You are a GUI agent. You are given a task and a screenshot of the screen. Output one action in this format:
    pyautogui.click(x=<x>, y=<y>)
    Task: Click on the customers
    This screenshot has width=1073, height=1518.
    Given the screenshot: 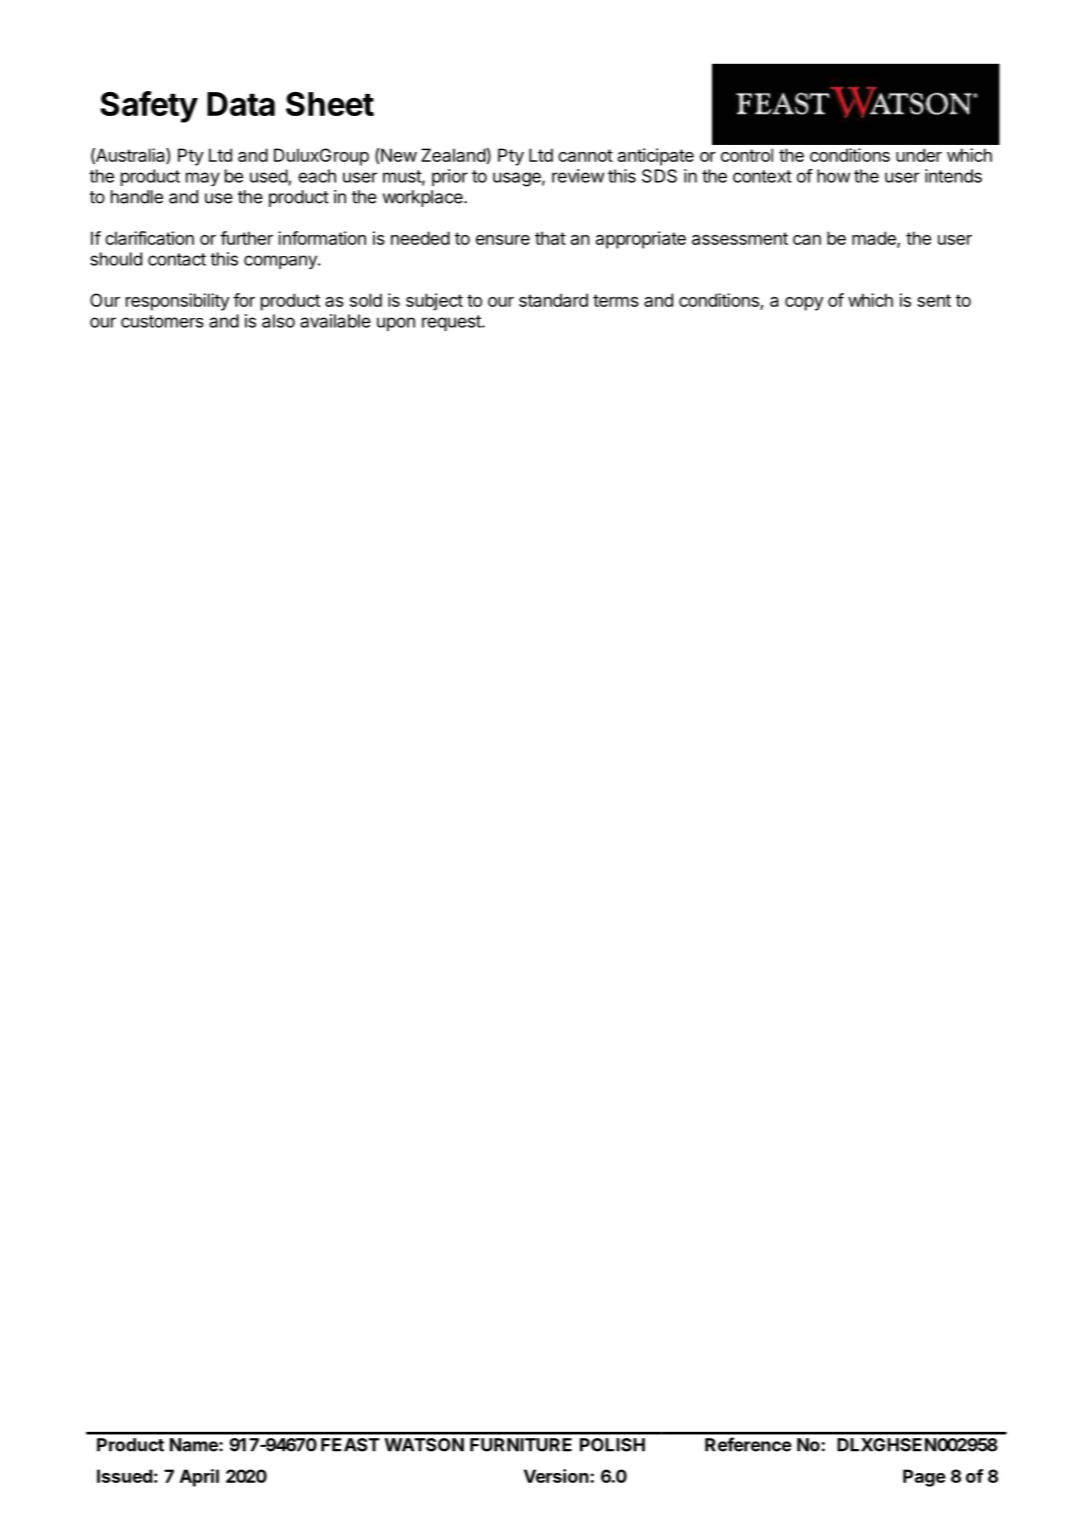 What is the action you would take?
    pyautogui.click(x=162, y=321)
